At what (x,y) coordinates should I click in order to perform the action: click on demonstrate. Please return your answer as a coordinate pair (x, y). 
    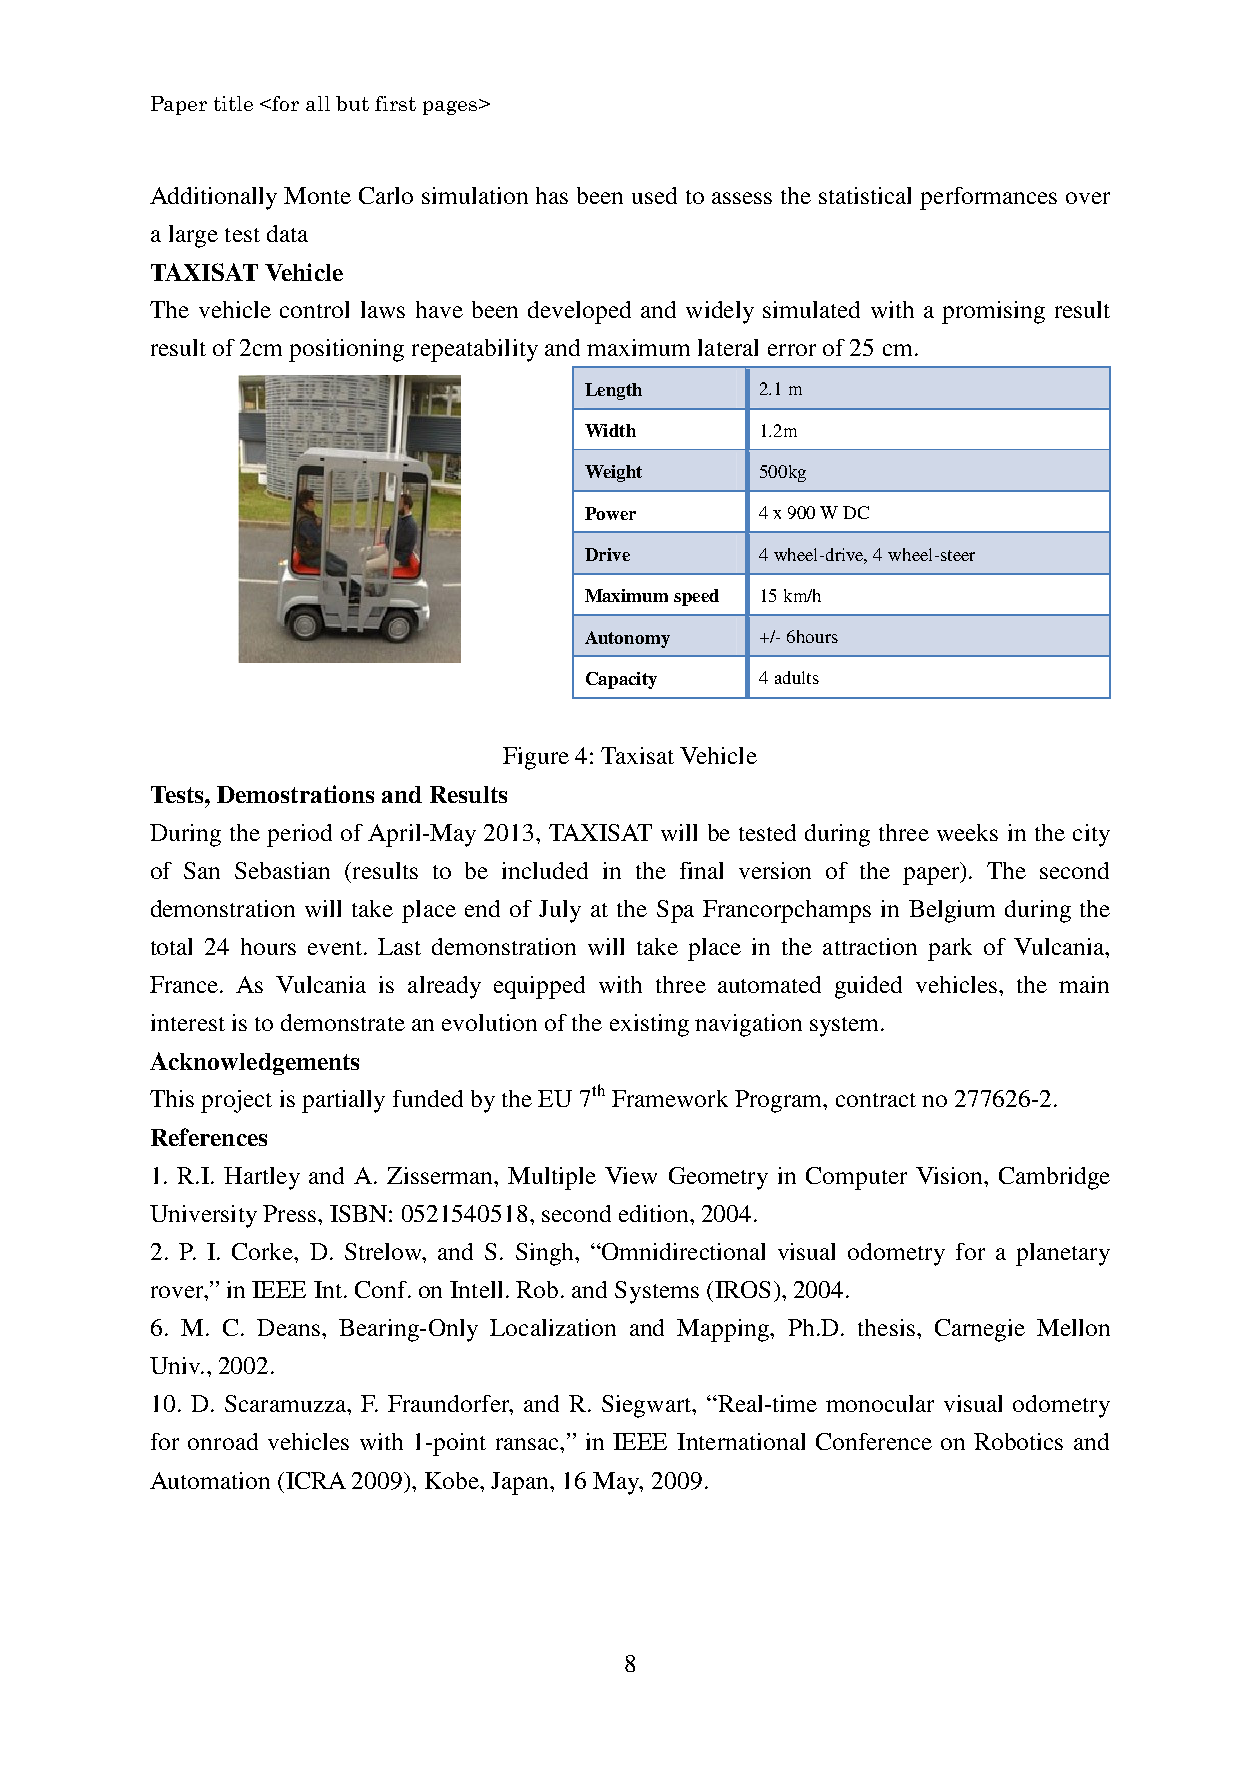
    Looking at the image, I should click on (343, 1022).
